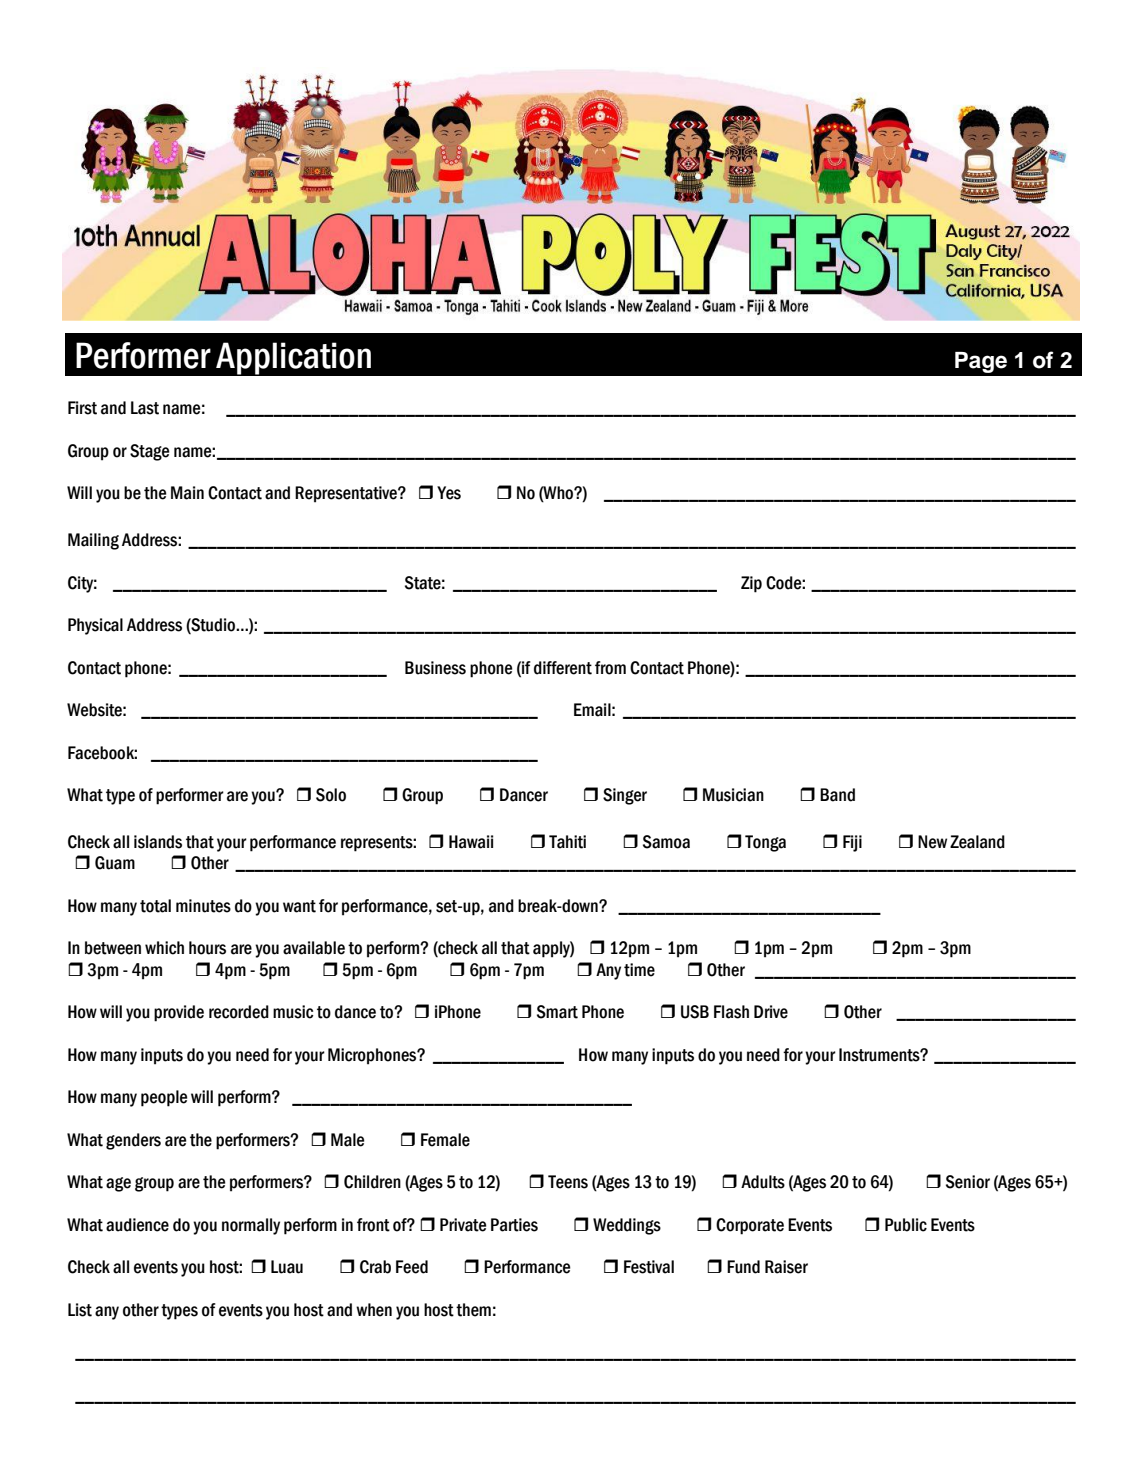  What do you see at coordinates (137, 1225) in the screenshot?
I see `audience` at bounding box center [137, 1225].
